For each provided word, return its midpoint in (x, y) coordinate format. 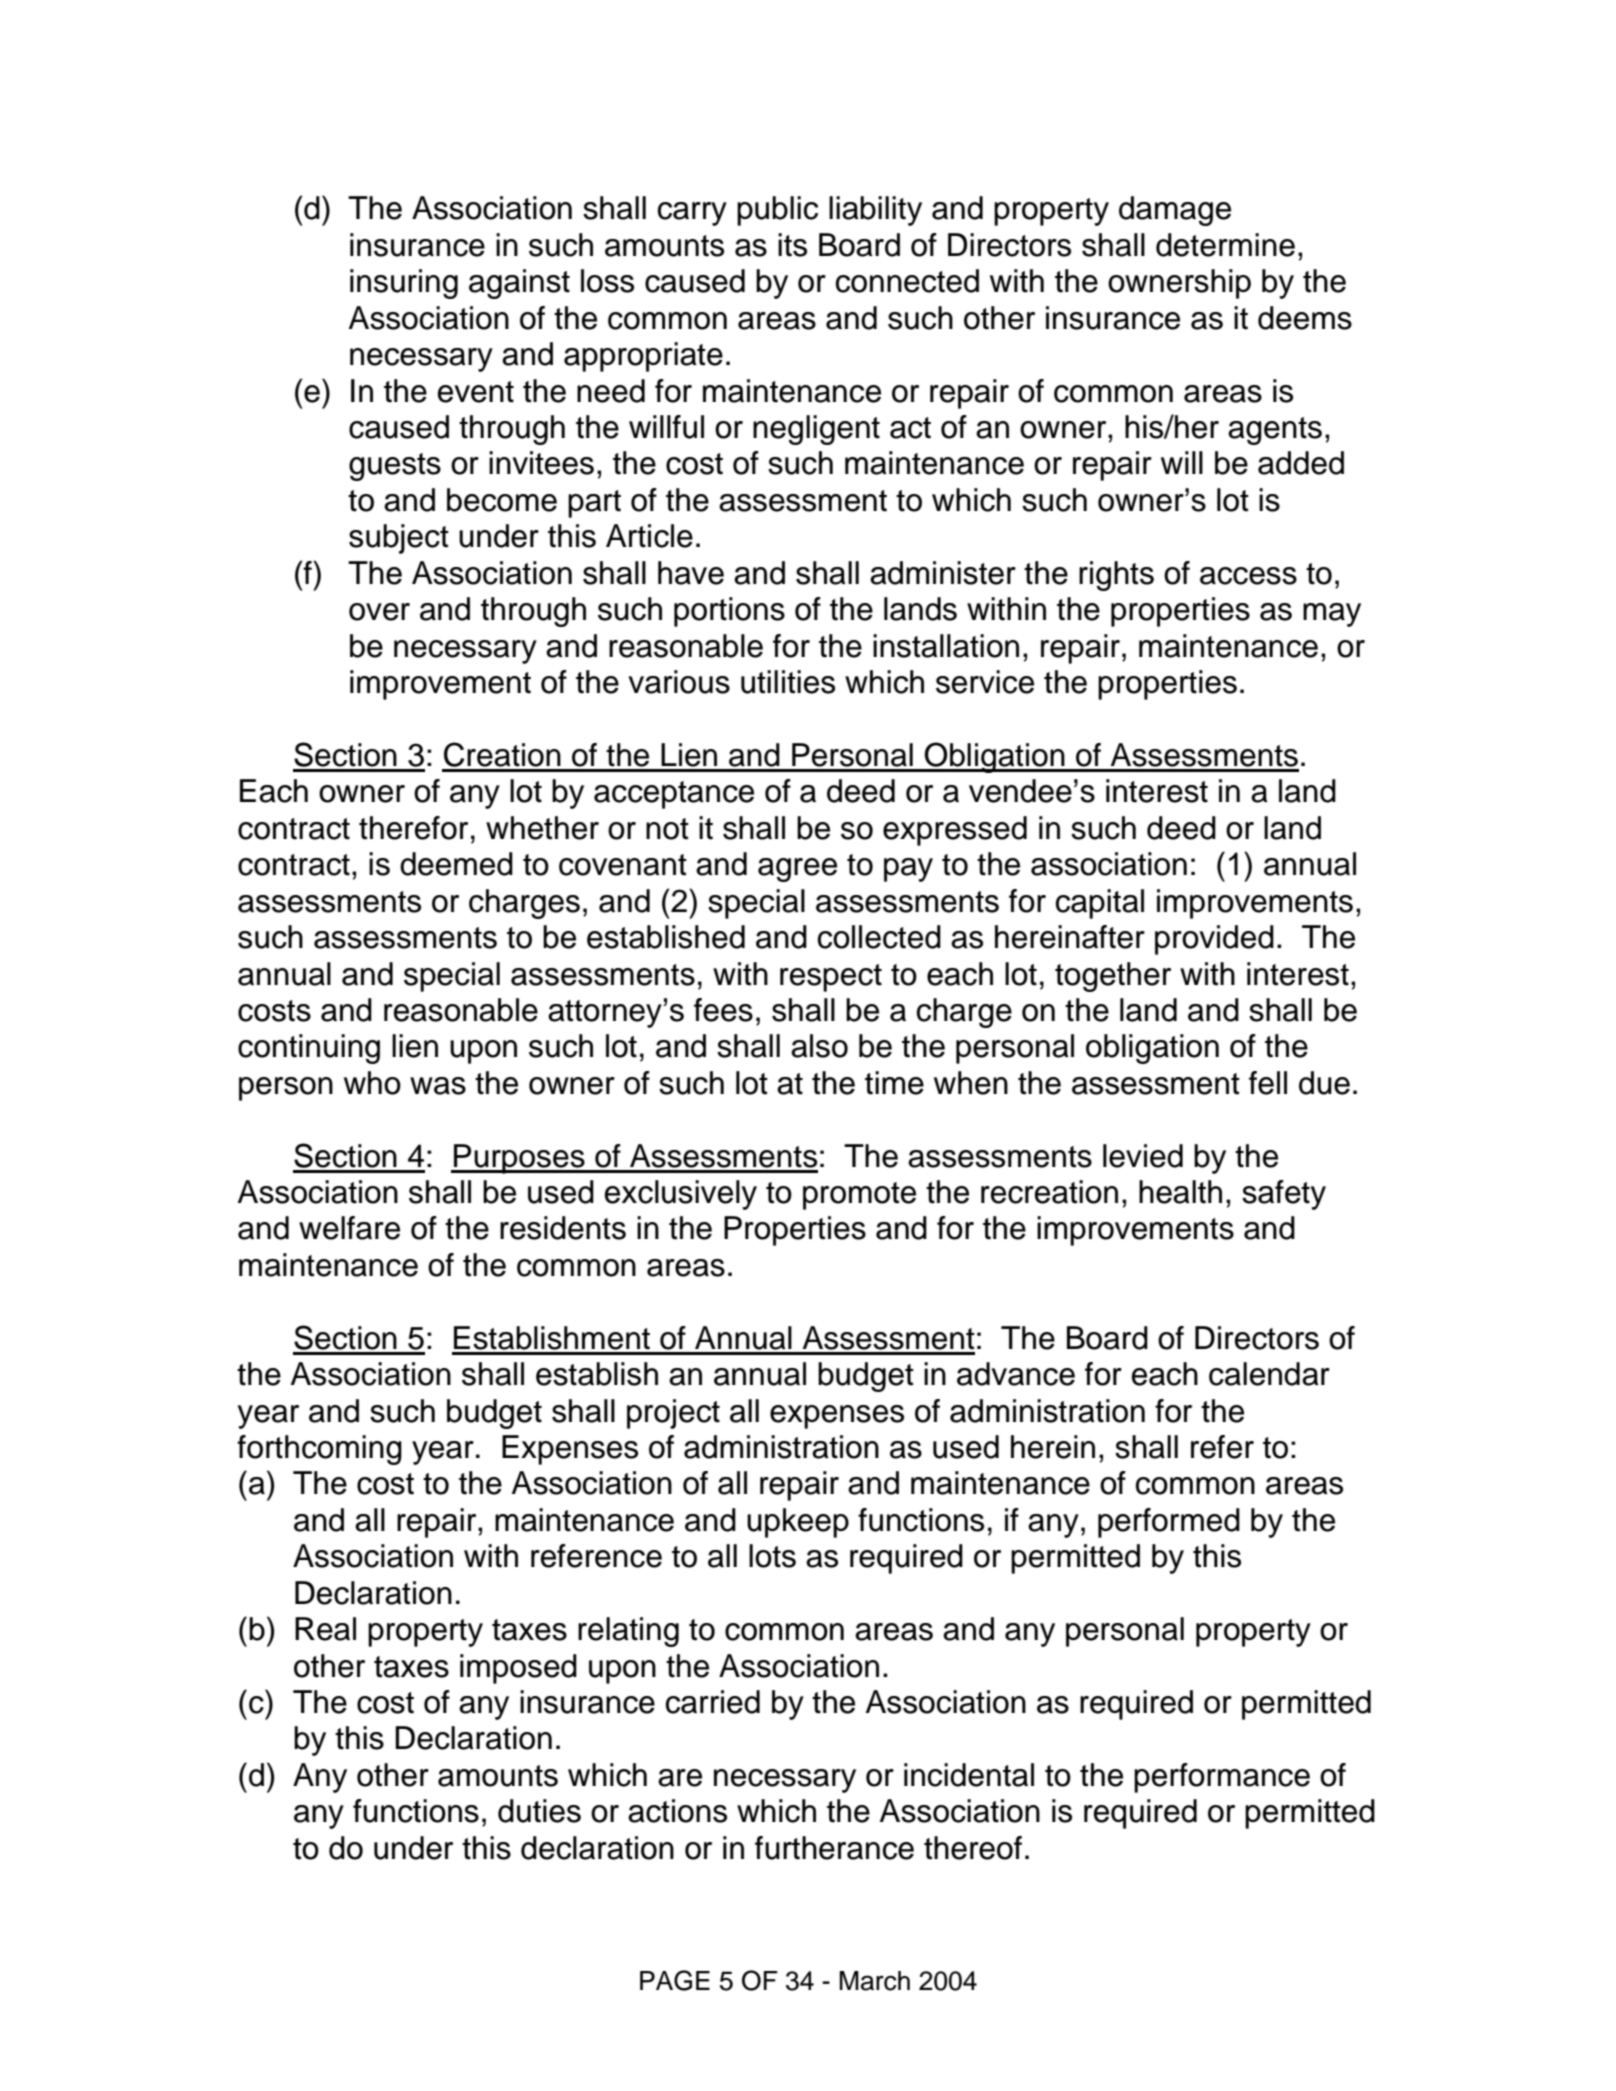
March (875, 1981)
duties (539, 1811)
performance (1222, 1778)
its (792, 245)
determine (1225, 245)
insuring (404, 284)
